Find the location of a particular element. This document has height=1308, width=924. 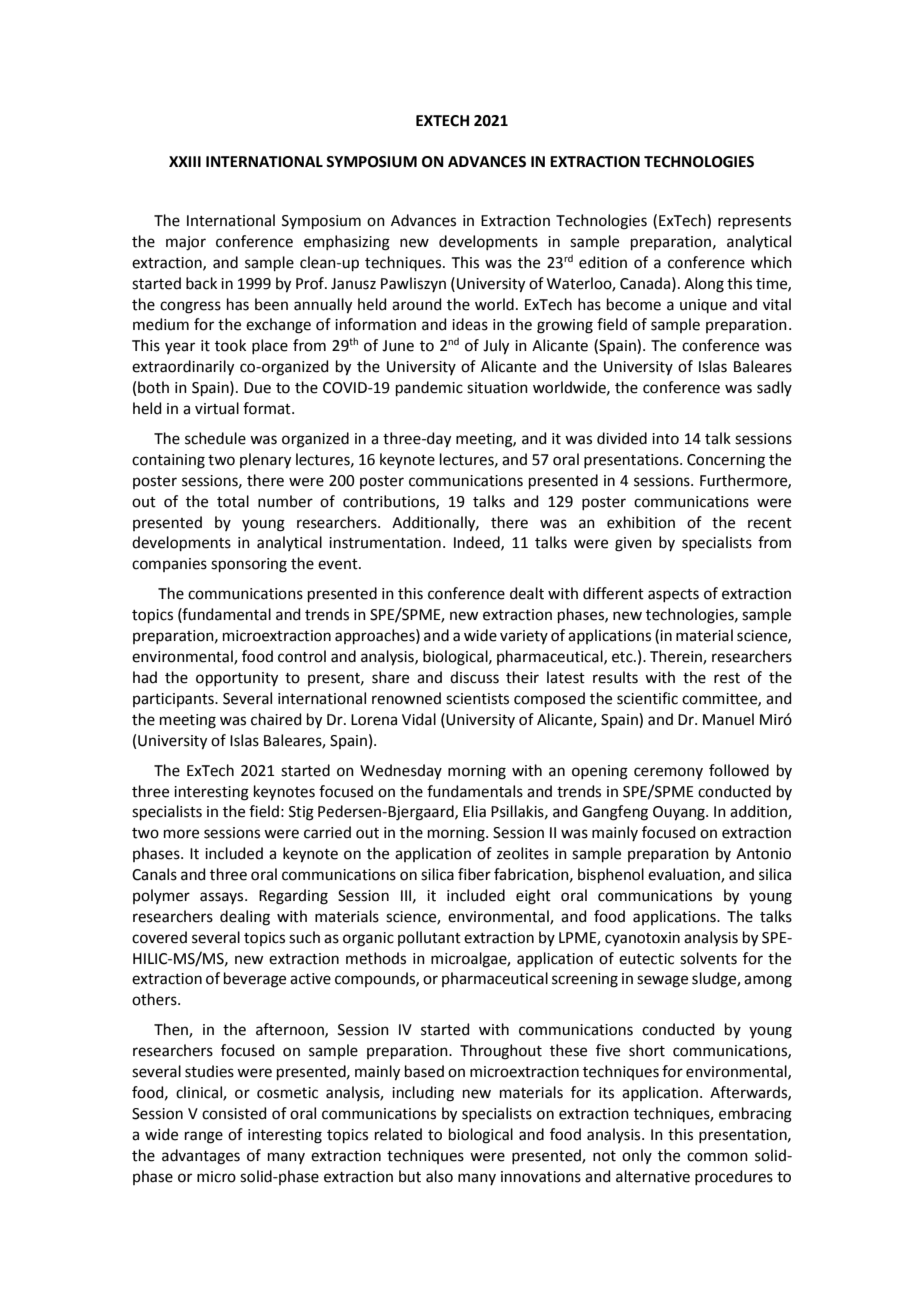

solvents is located at coordinates (708, 958).
